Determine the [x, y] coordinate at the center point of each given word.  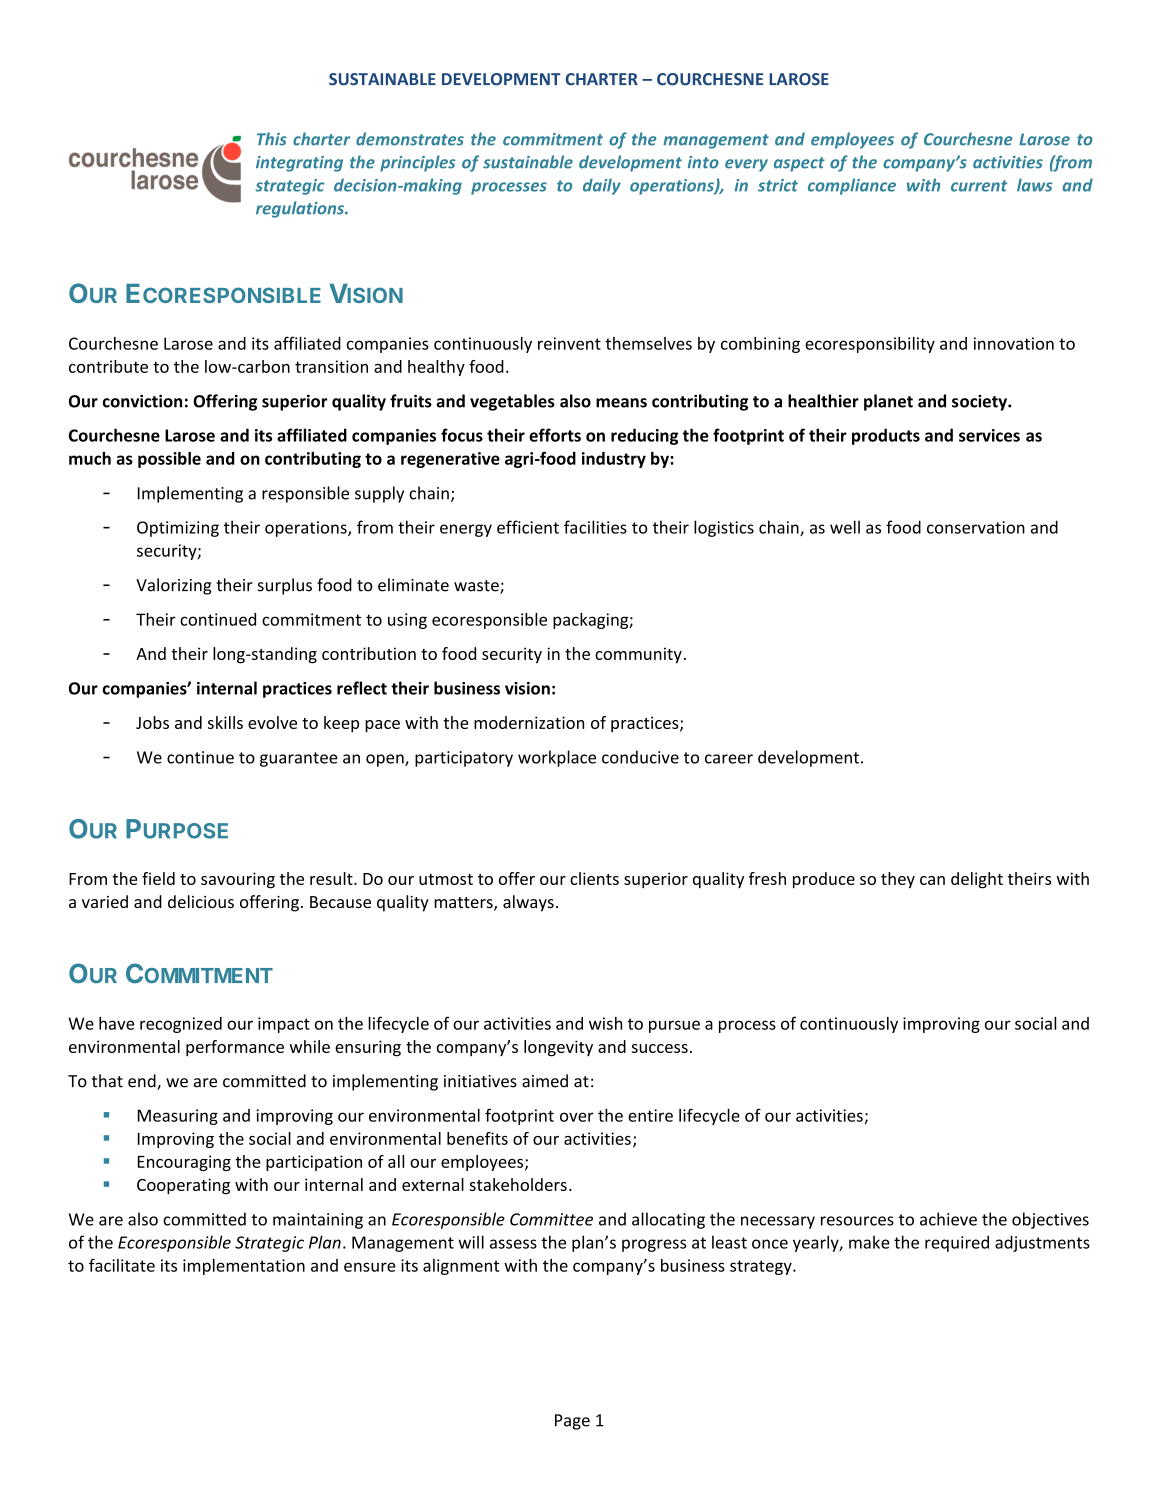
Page [572, 1422]
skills [225, 722]
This [272, 139]
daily [602, 186]
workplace [557, 758]
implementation [244, 1267]
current [979, 186]
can [932, 880]
